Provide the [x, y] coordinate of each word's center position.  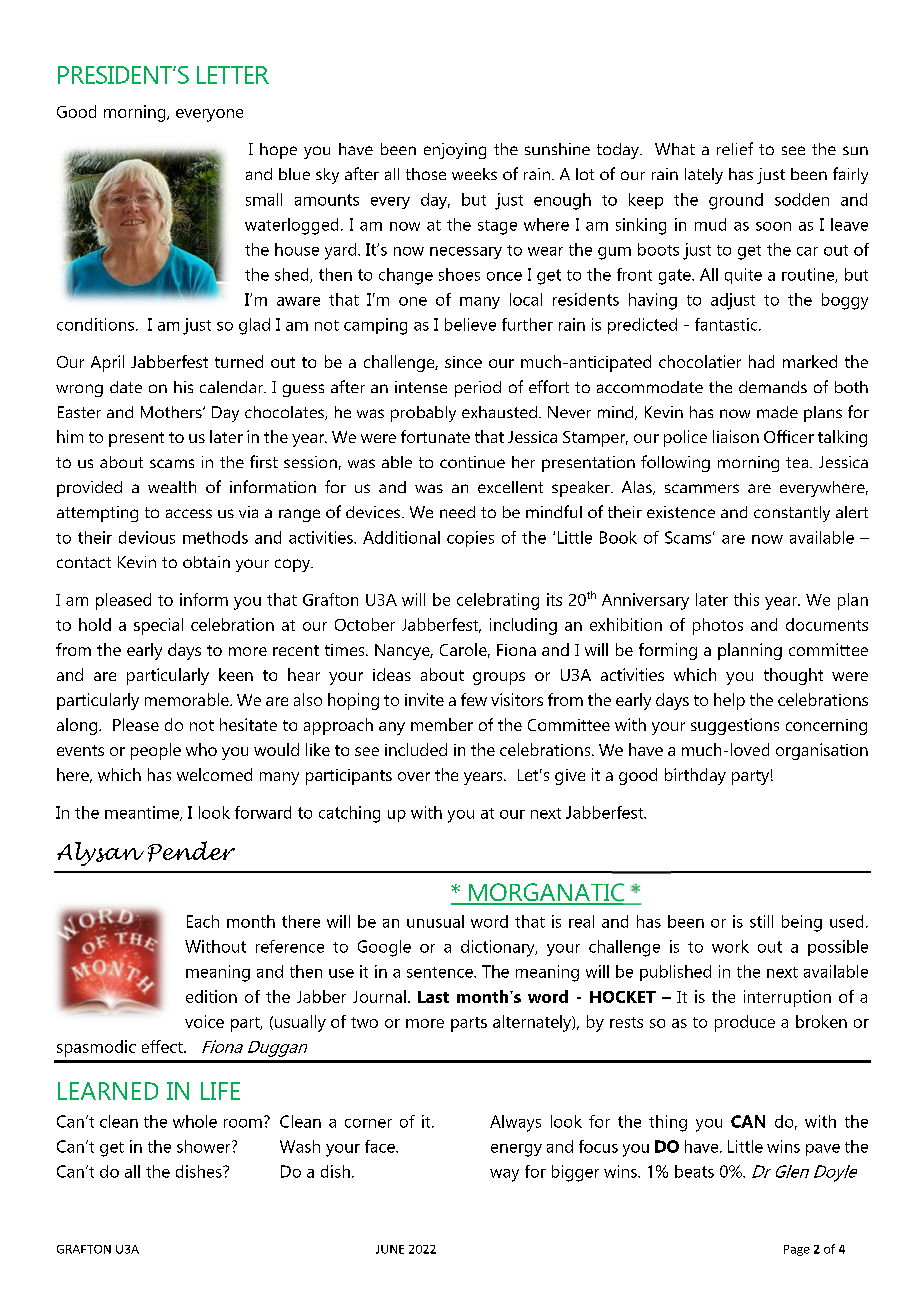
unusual [435, 921]
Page [797, 1250]
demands [773, 387]
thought [793, 676]
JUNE [390, 1249]
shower [205, 1146]
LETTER [233, 75]
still [761, 921]
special [158, 626]
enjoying [455, 151]
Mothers [172, 412]
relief [735, 148]
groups [499, 678]
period [478, 389]
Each [203, 921]
